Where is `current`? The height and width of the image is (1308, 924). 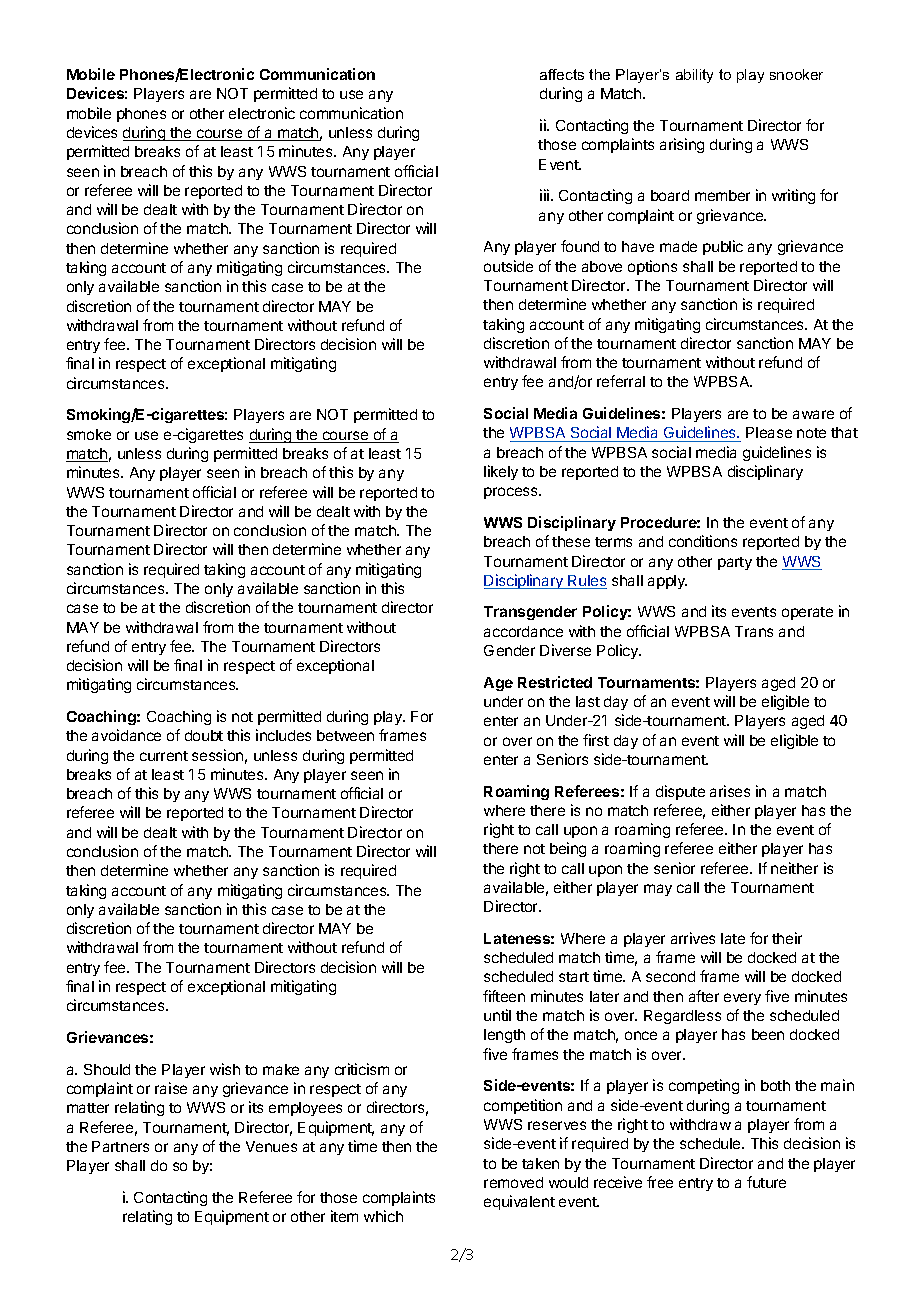
current is located at coordinates (164, 756).
